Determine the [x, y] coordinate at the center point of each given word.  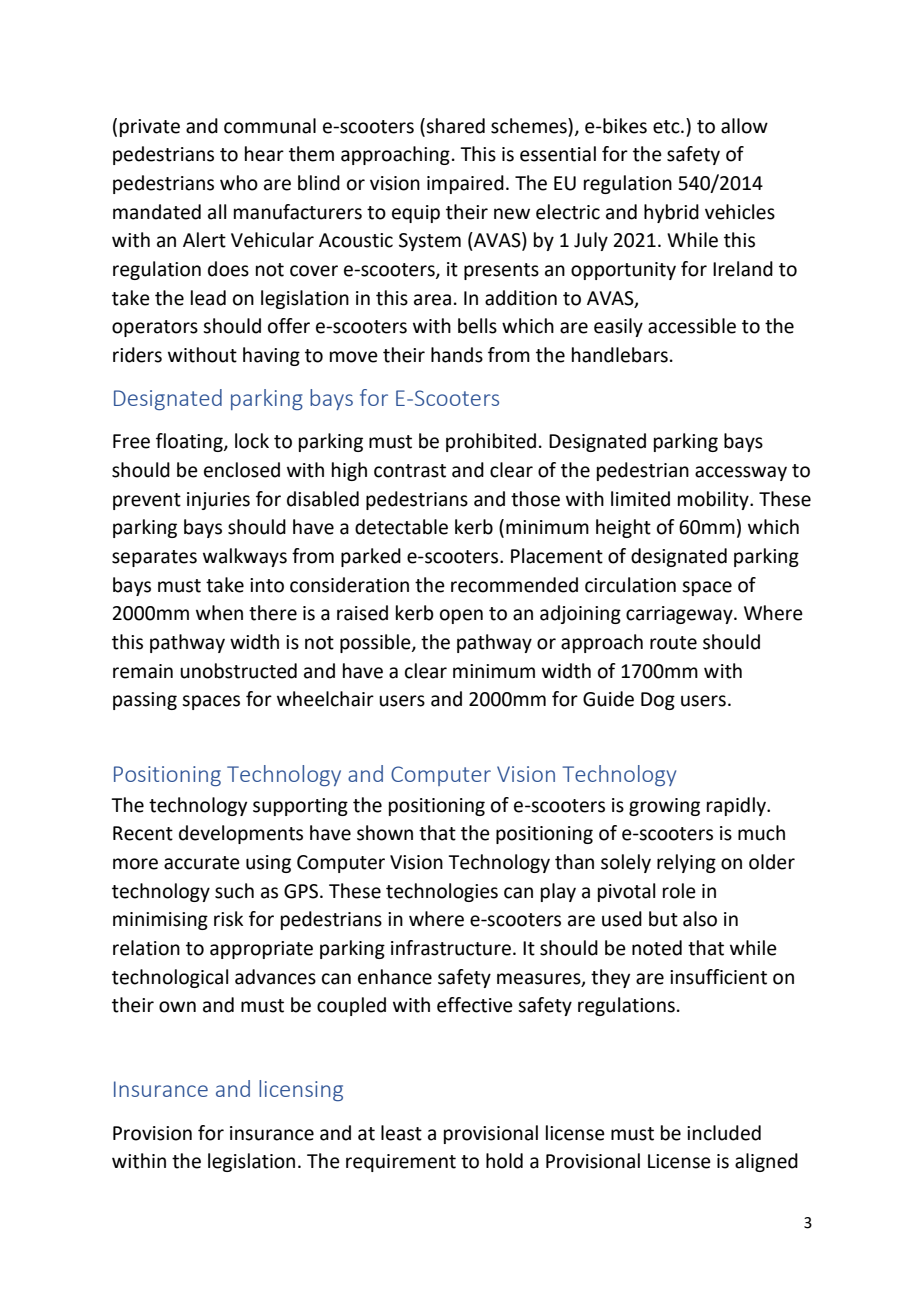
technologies [442, 892]
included [724, 1133]
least [401, 1133]
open [461, 616]
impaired [465, 184]
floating [190, 442]
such [234, 891]
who [239, 183]
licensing [301, 1090]
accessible [692, 326]
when [219, 613]
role [679, 891]
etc [667, 127]
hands [457, 355]
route [673, 643]
